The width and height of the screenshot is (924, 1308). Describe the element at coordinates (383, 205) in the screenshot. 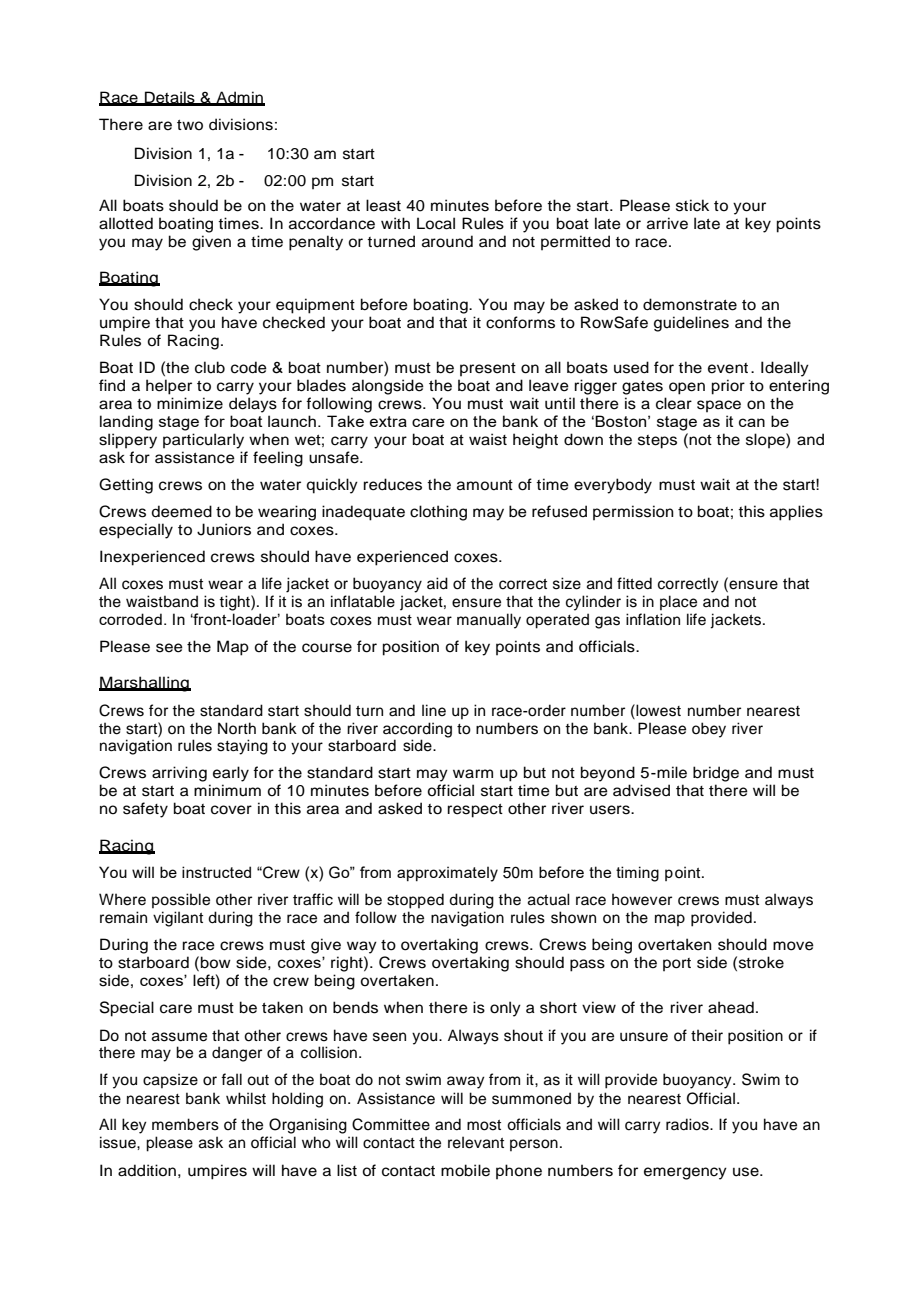

I see `least` at that location.
